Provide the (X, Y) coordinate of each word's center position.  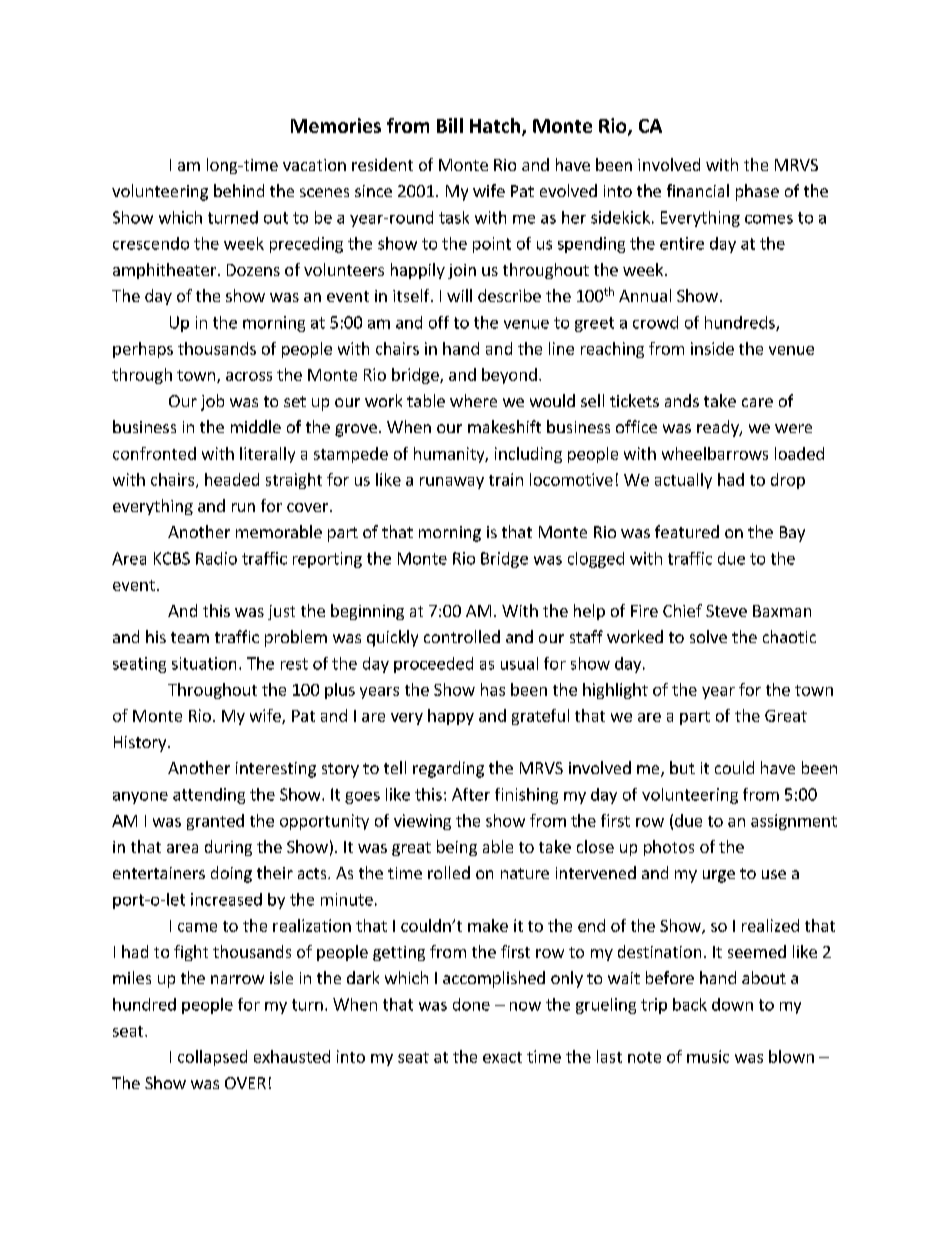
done (471, 1004)
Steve (726, 611)
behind (239, 190)
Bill (450, 125)
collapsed (212, 1058)
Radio (216, 558)
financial (698, 190)
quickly (392, 638)
